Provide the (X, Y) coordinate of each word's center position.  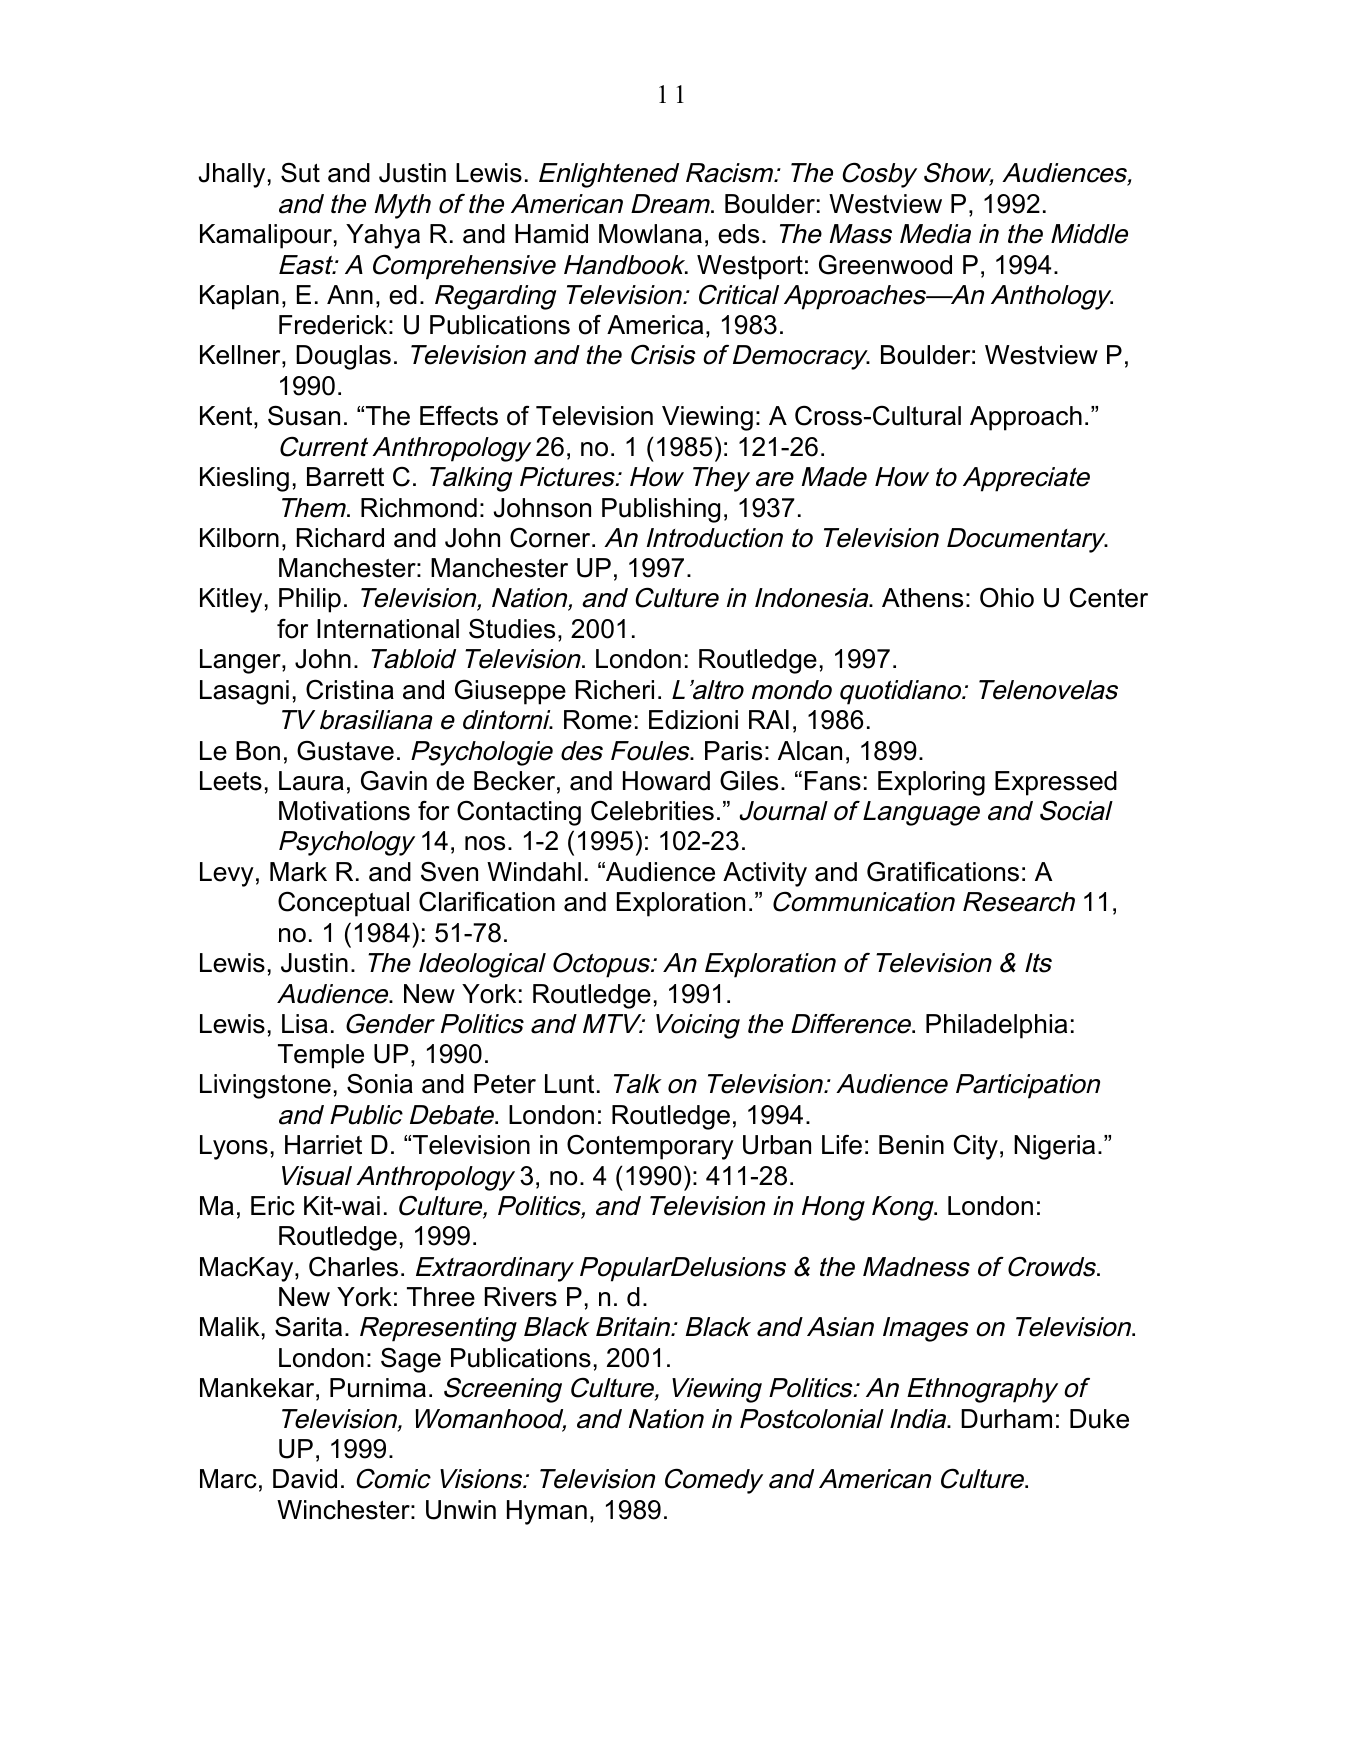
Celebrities (652, 810)
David (305, 1479)
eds (738, 234)
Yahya (383, 236)
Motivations (344, 811)
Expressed (1056, 783)
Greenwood (885, 264)
